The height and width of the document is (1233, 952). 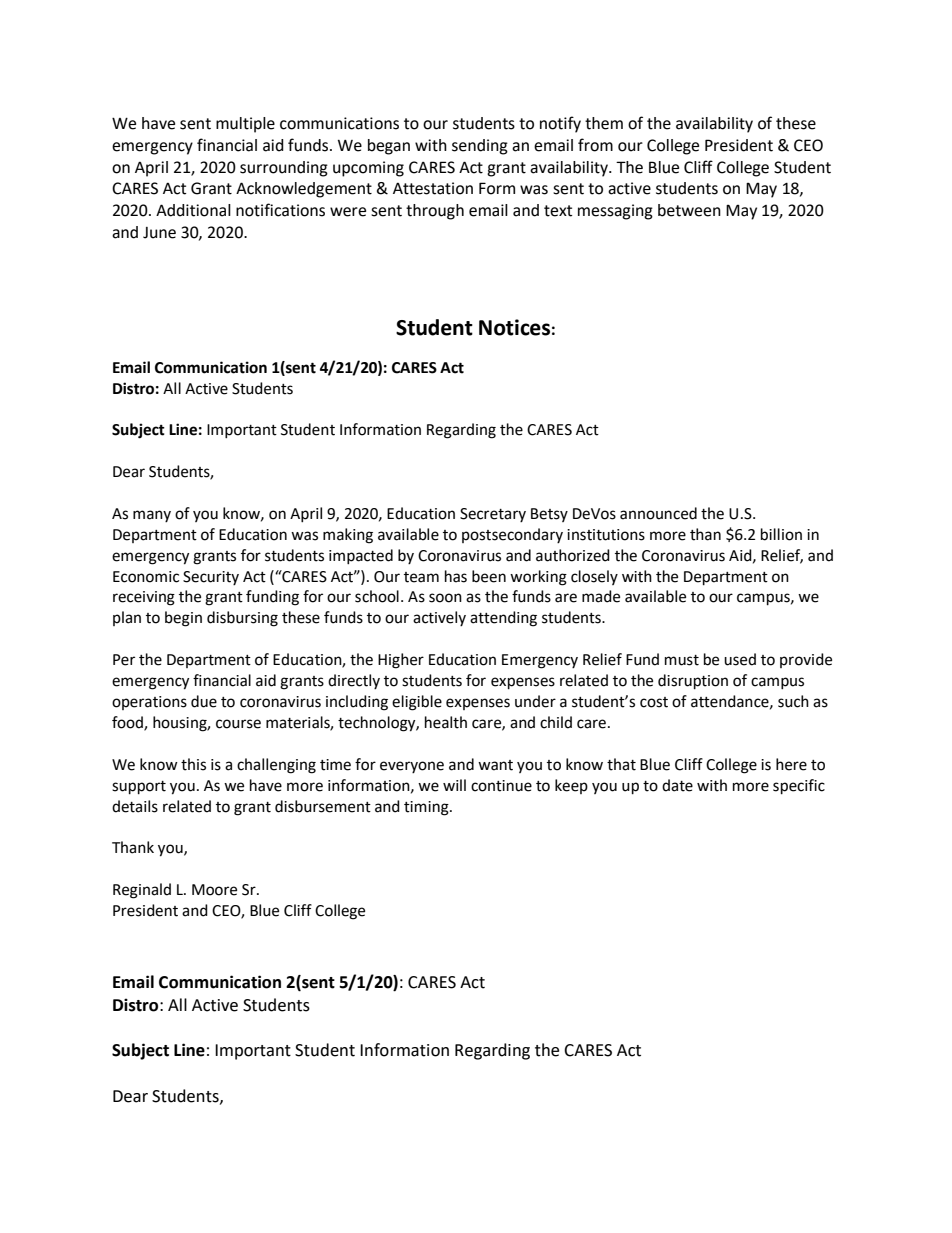 What do you see at coordinates (204, 701) in the document?
I see `due` at bounding box center [204, 701].
